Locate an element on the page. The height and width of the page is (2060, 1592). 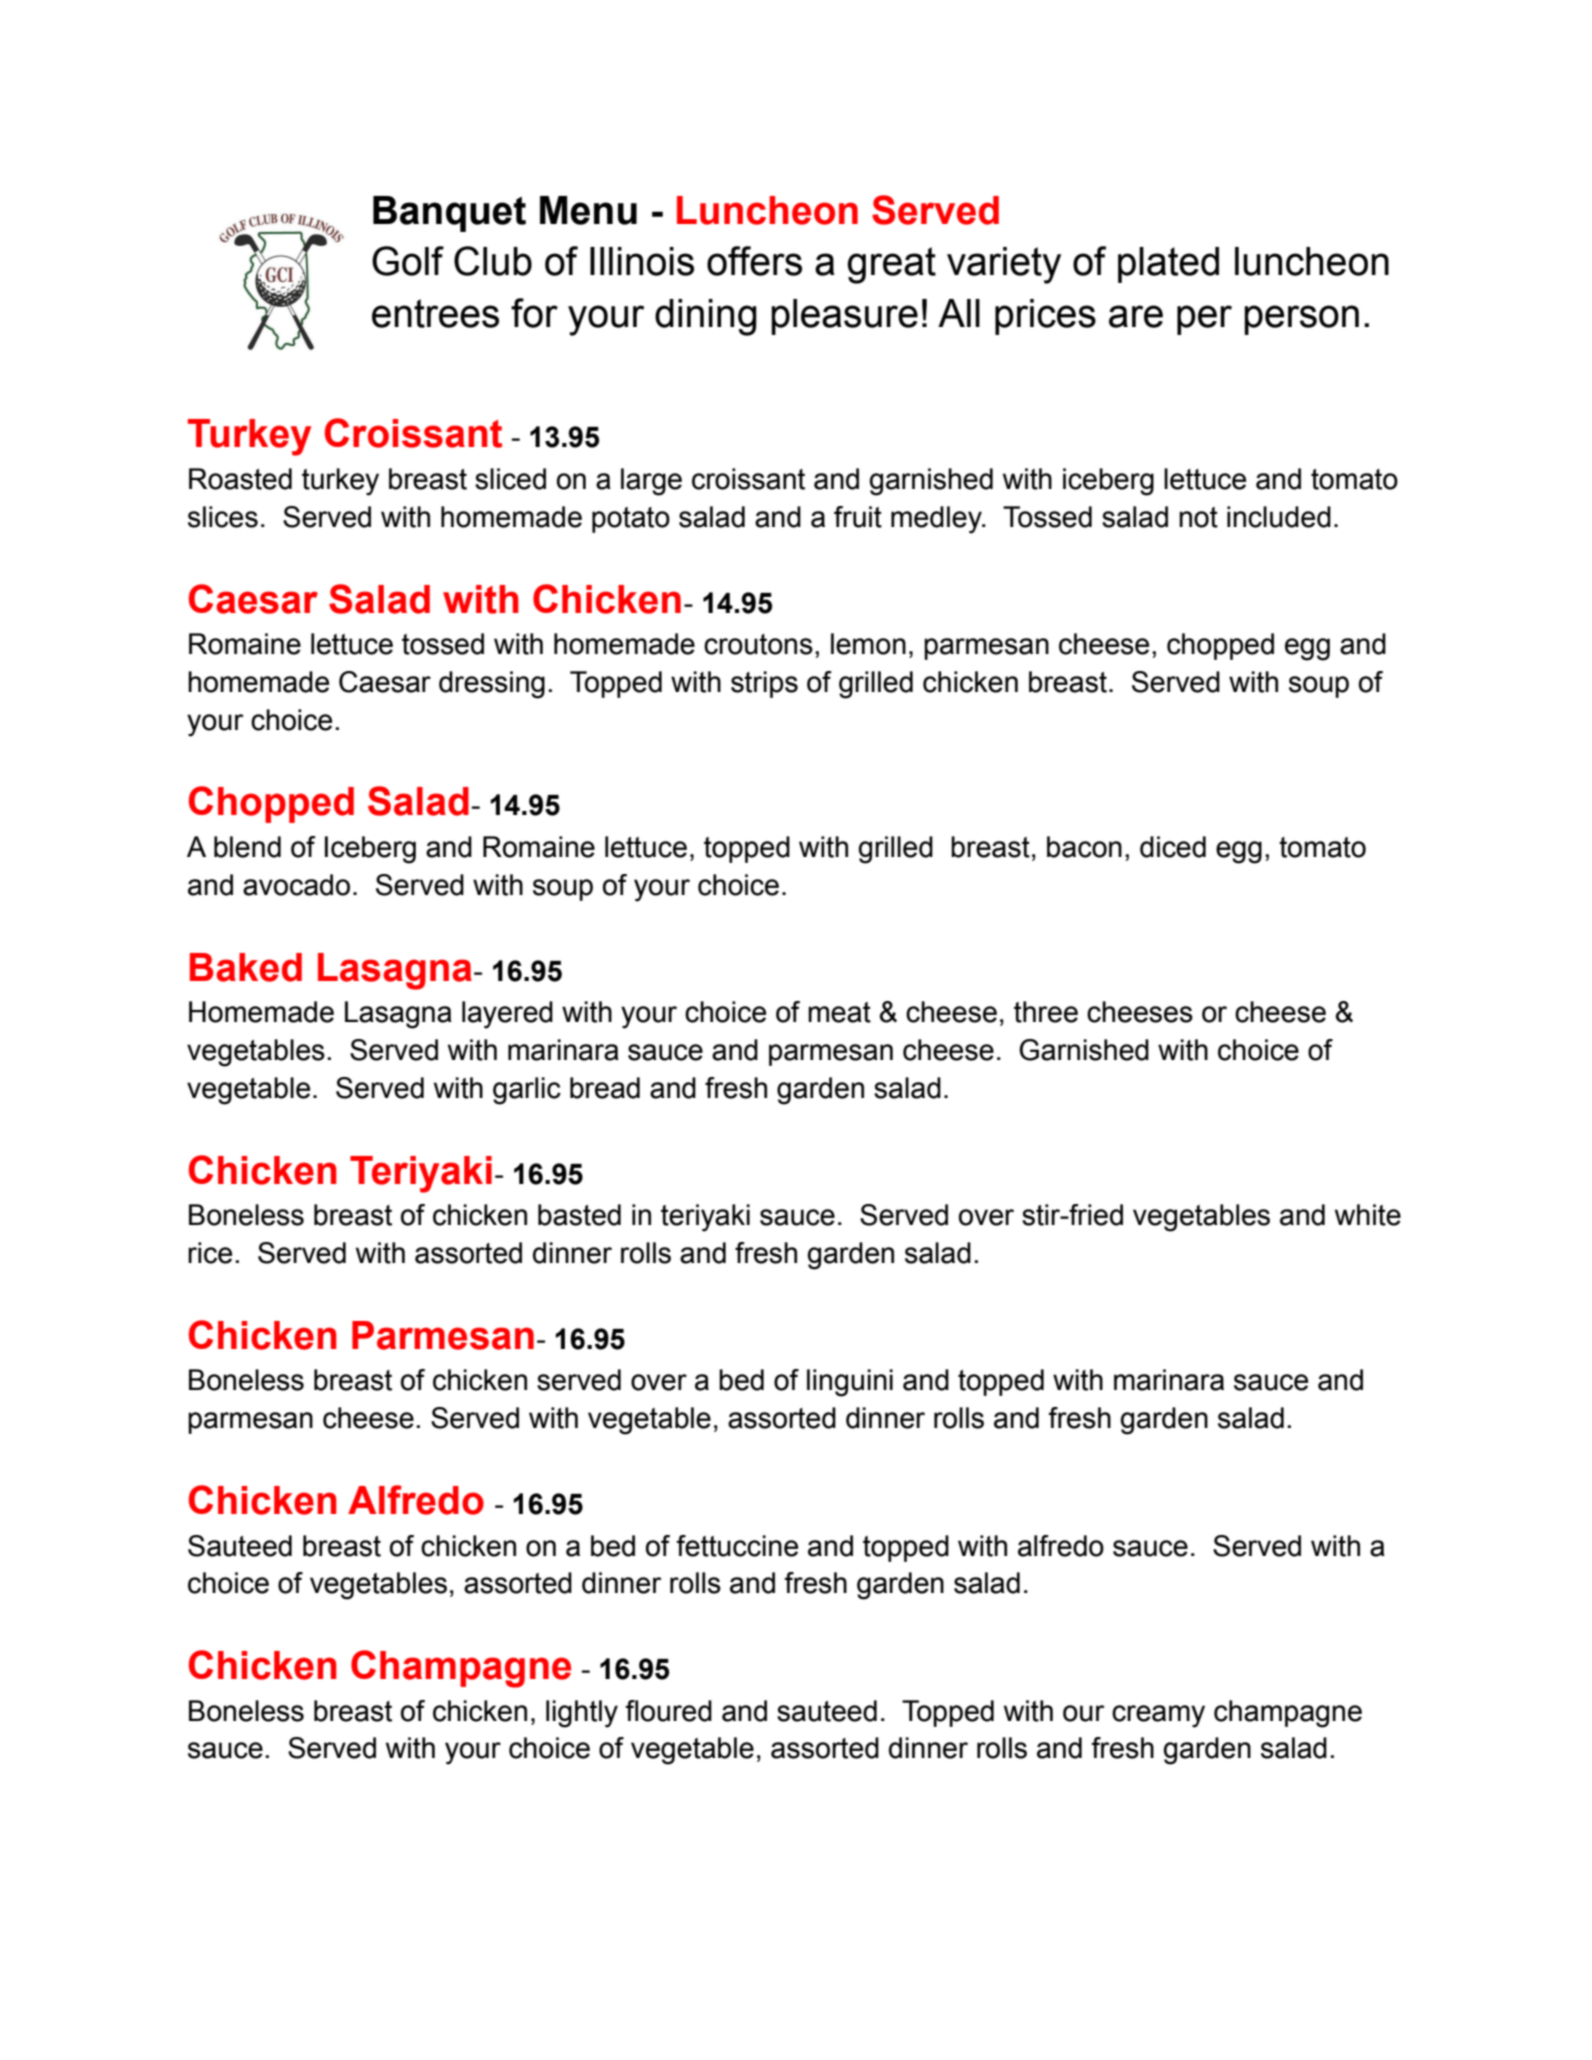
offers is located at coordinates (754, 261).
